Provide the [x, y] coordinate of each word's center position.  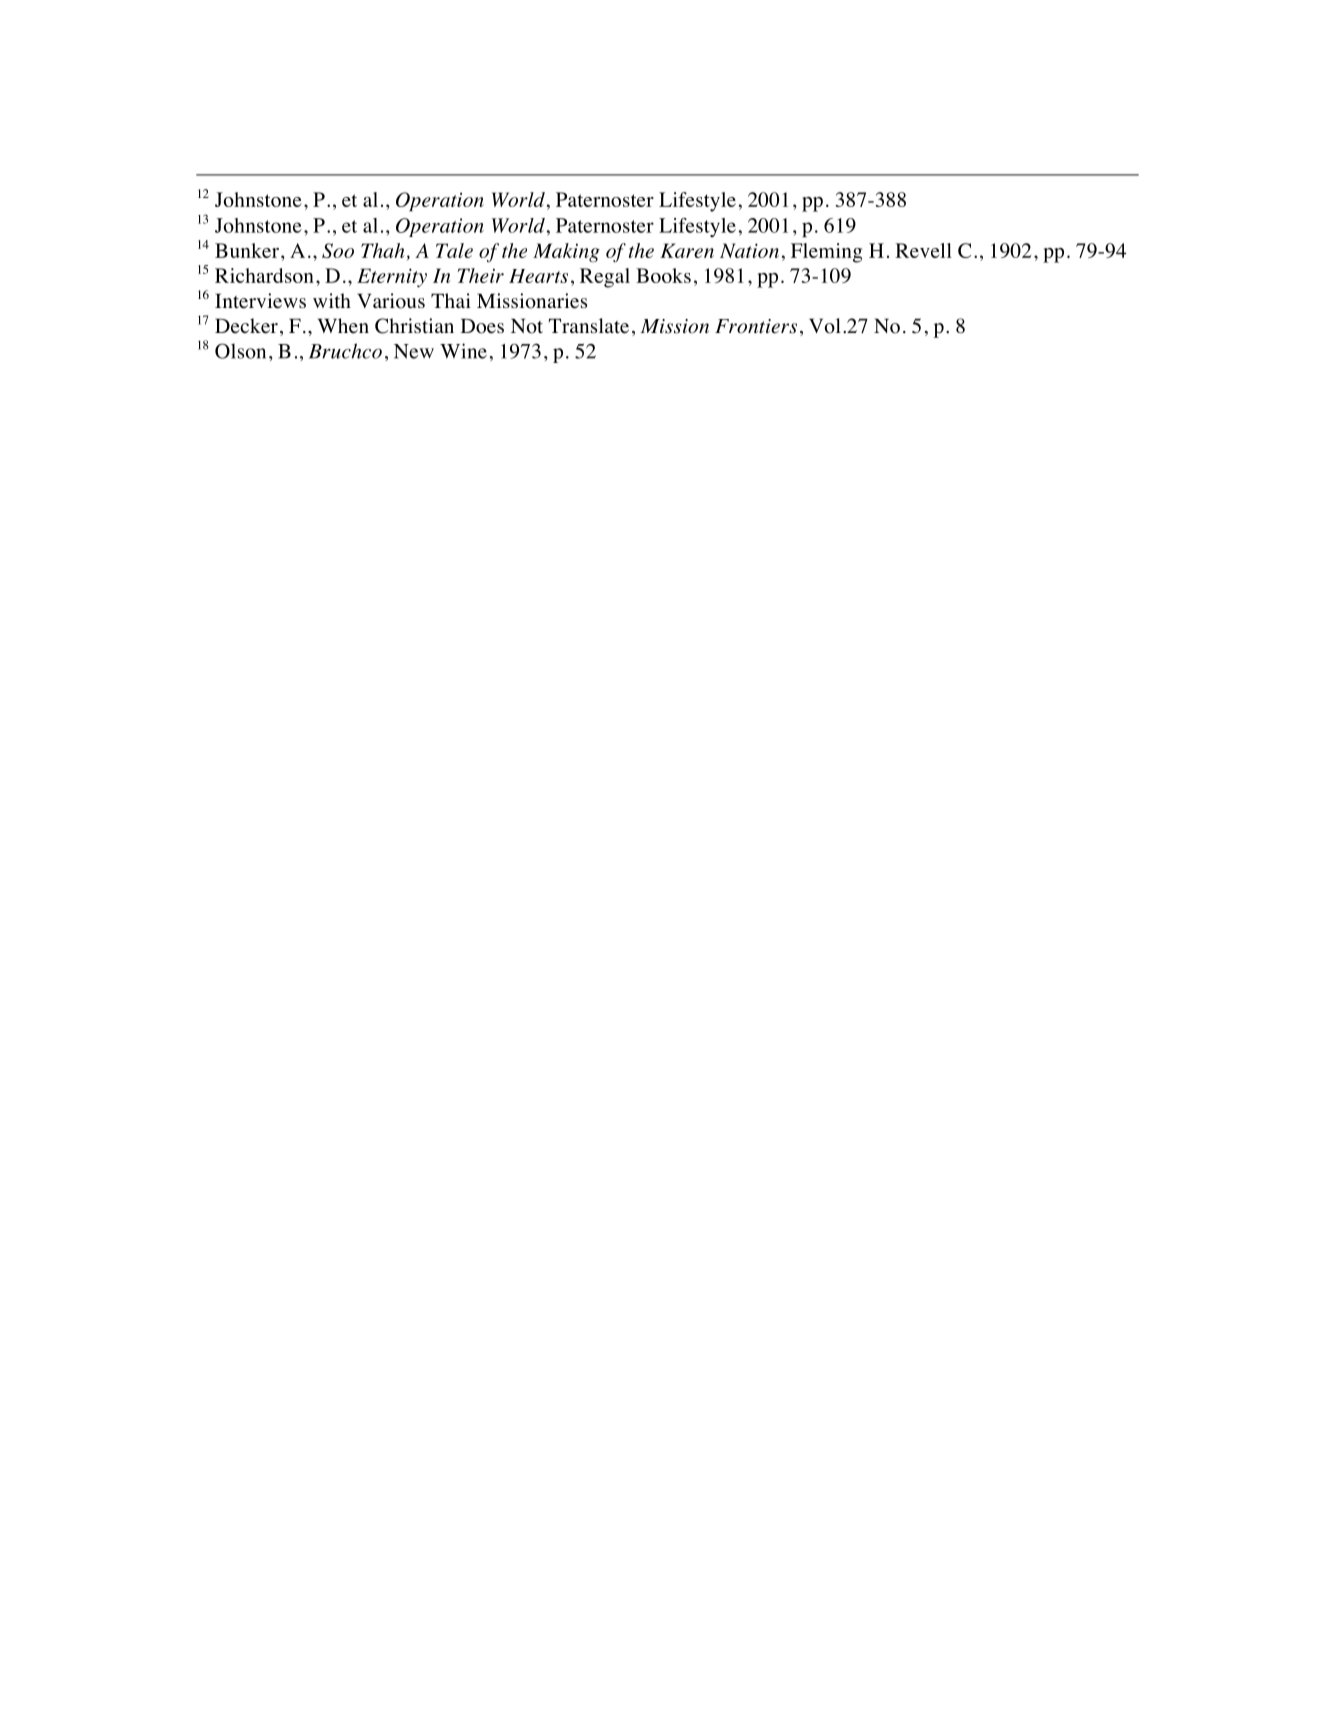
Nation [749, 250]
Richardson [264, 275]
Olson [240, 351]
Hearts [538, 276]
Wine [463, 351]
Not [527, 326]
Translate [589, 326]
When [343, 326]
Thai [451, 300]
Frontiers [756, 326]
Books [663, 275]
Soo [338, 250]
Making [566, 252]
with [332, 300]
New [414, 351]
